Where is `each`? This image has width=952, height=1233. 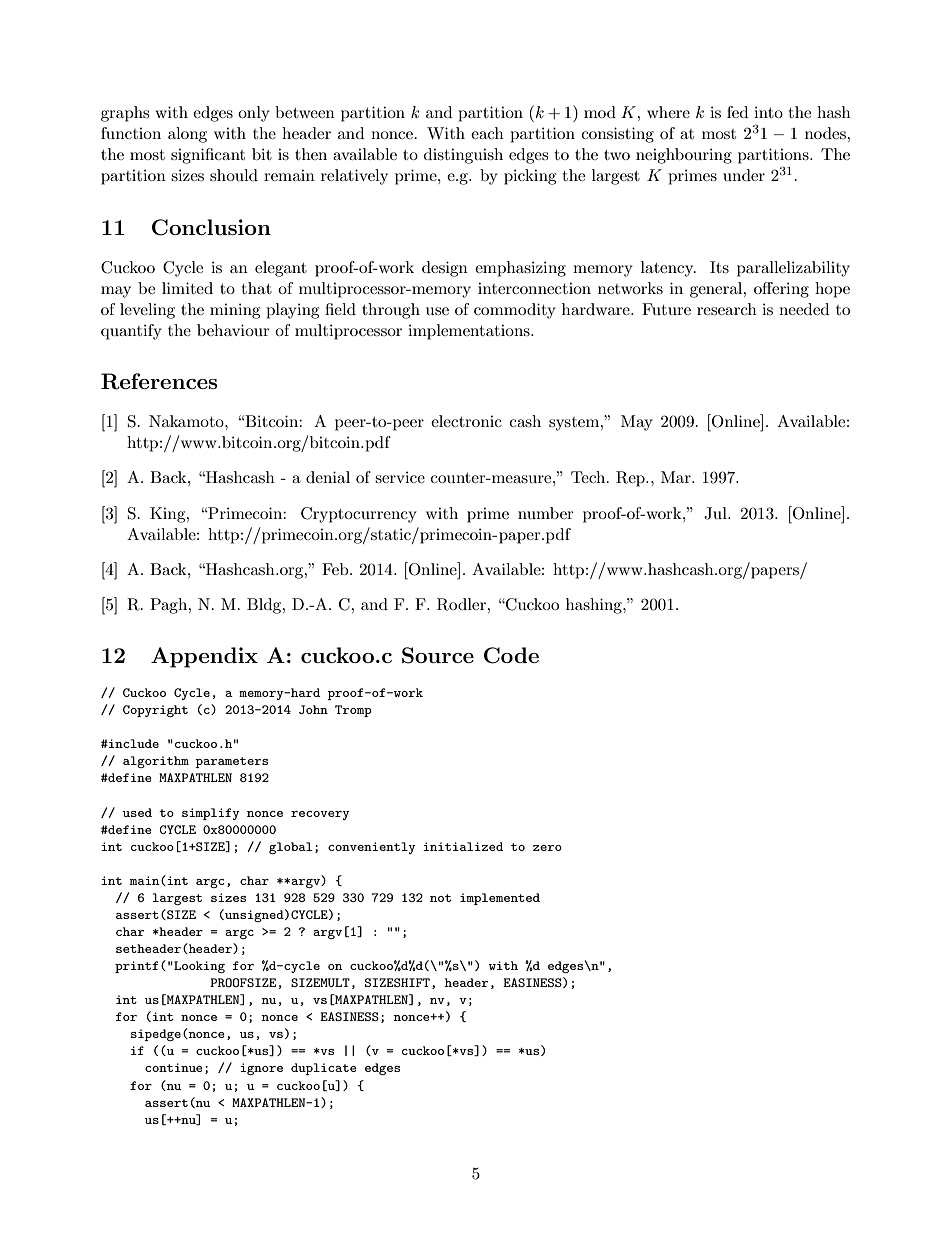 each is located at coordinates (487, 133).
